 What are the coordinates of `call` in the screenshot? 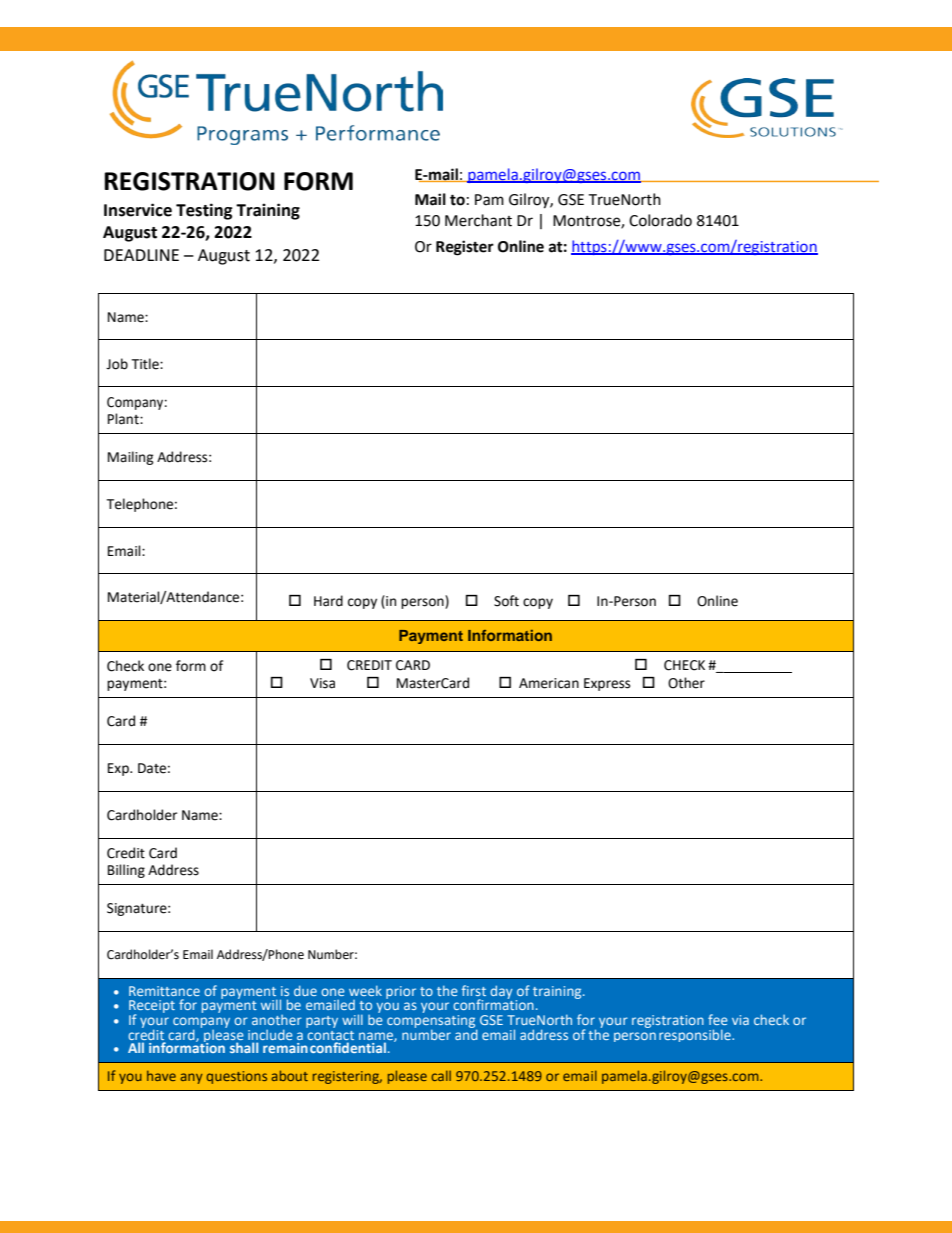 It's located at (441, 1075).
